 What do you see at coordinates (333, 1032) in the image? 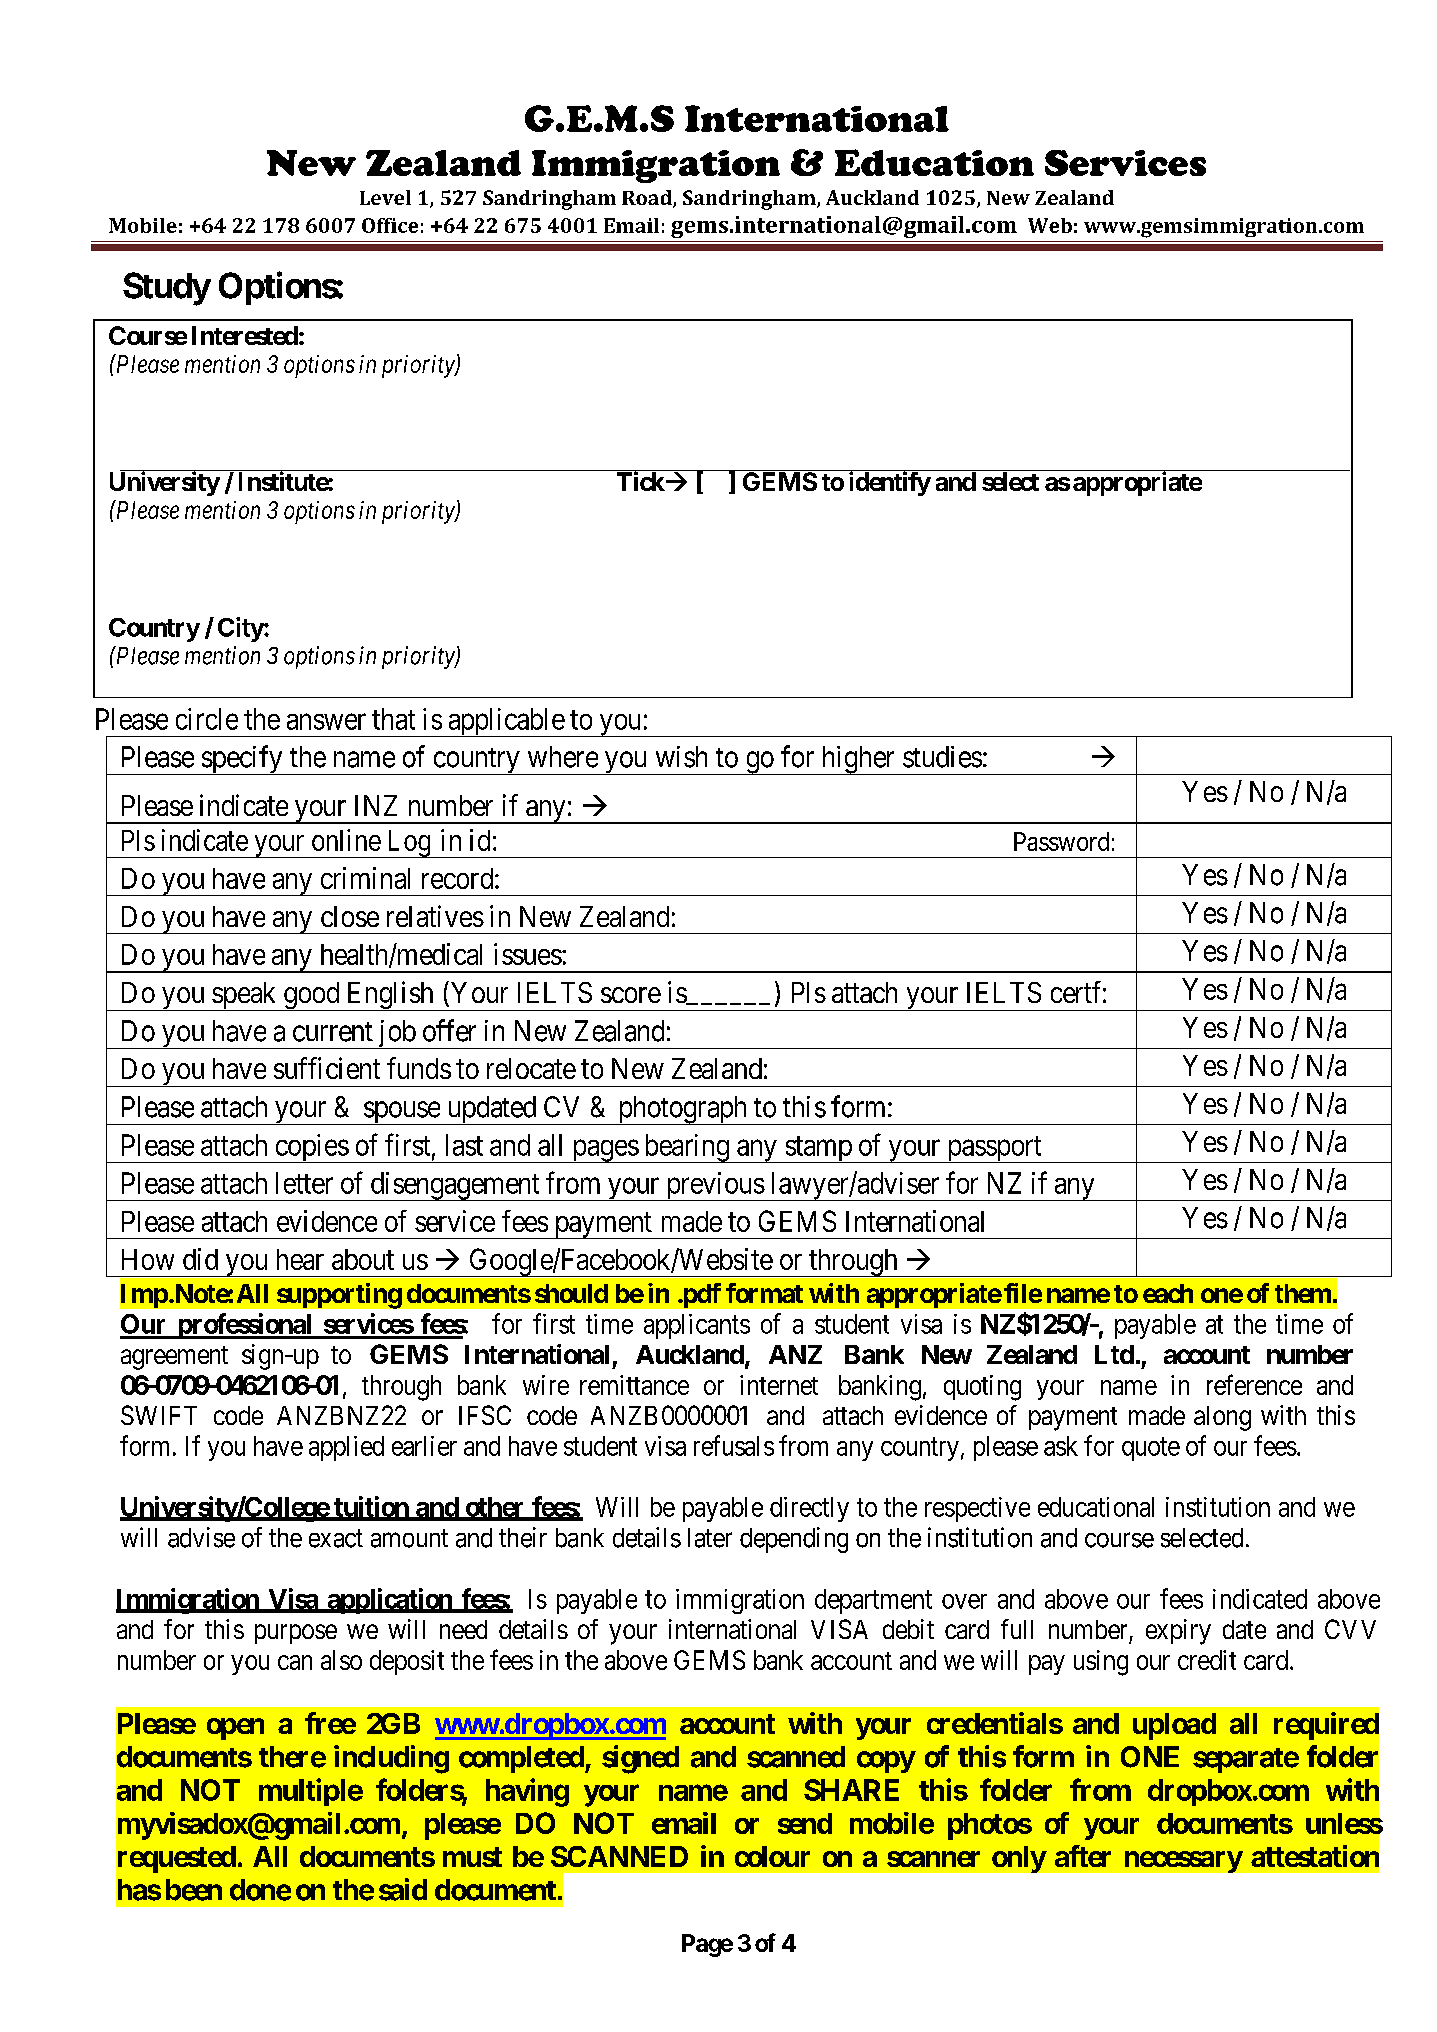
I see `current` at bounding box center [333, 1032].
